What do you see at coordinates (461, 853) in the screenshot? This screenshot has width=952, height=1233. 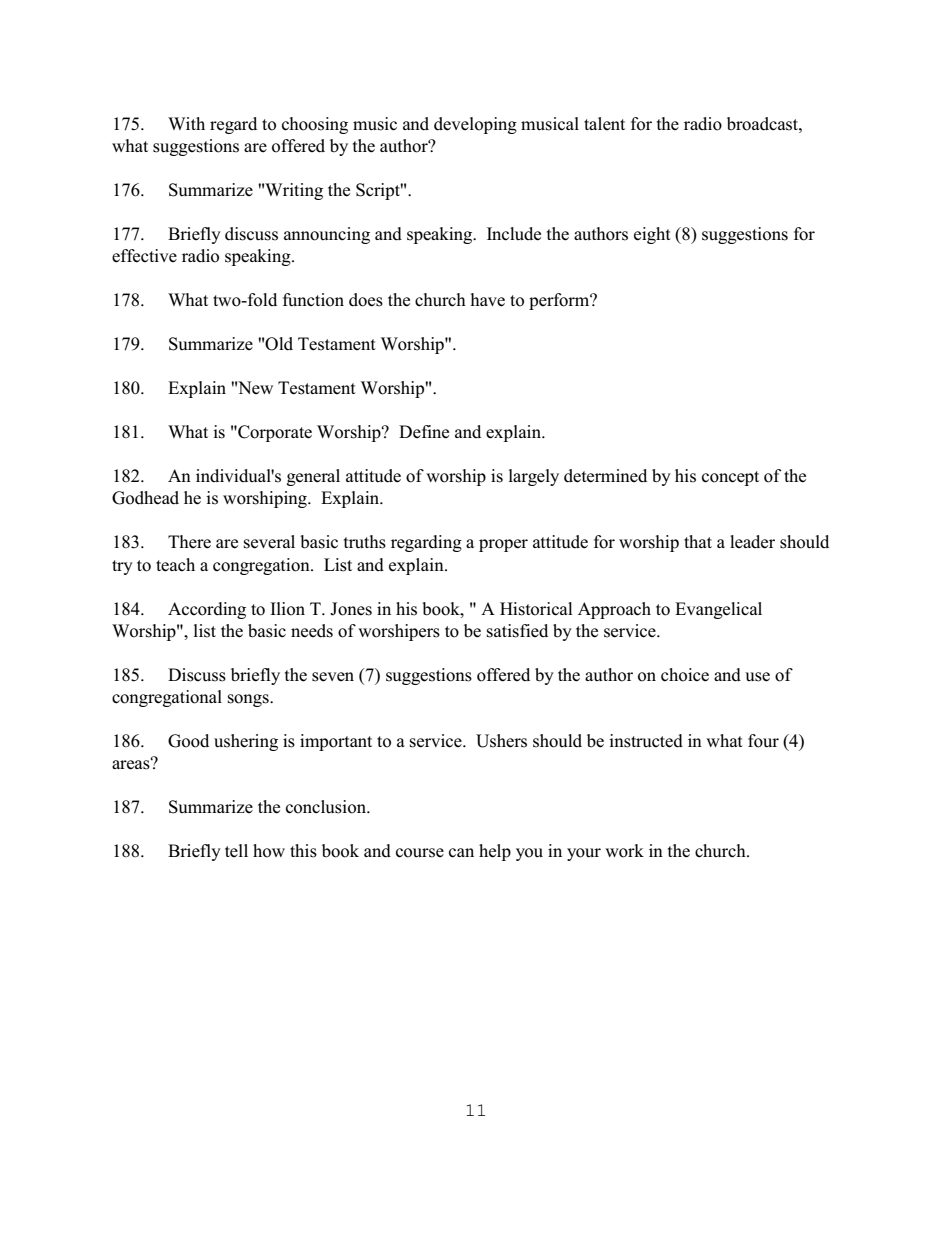 I see `can` at bounding box center [461, 853].
